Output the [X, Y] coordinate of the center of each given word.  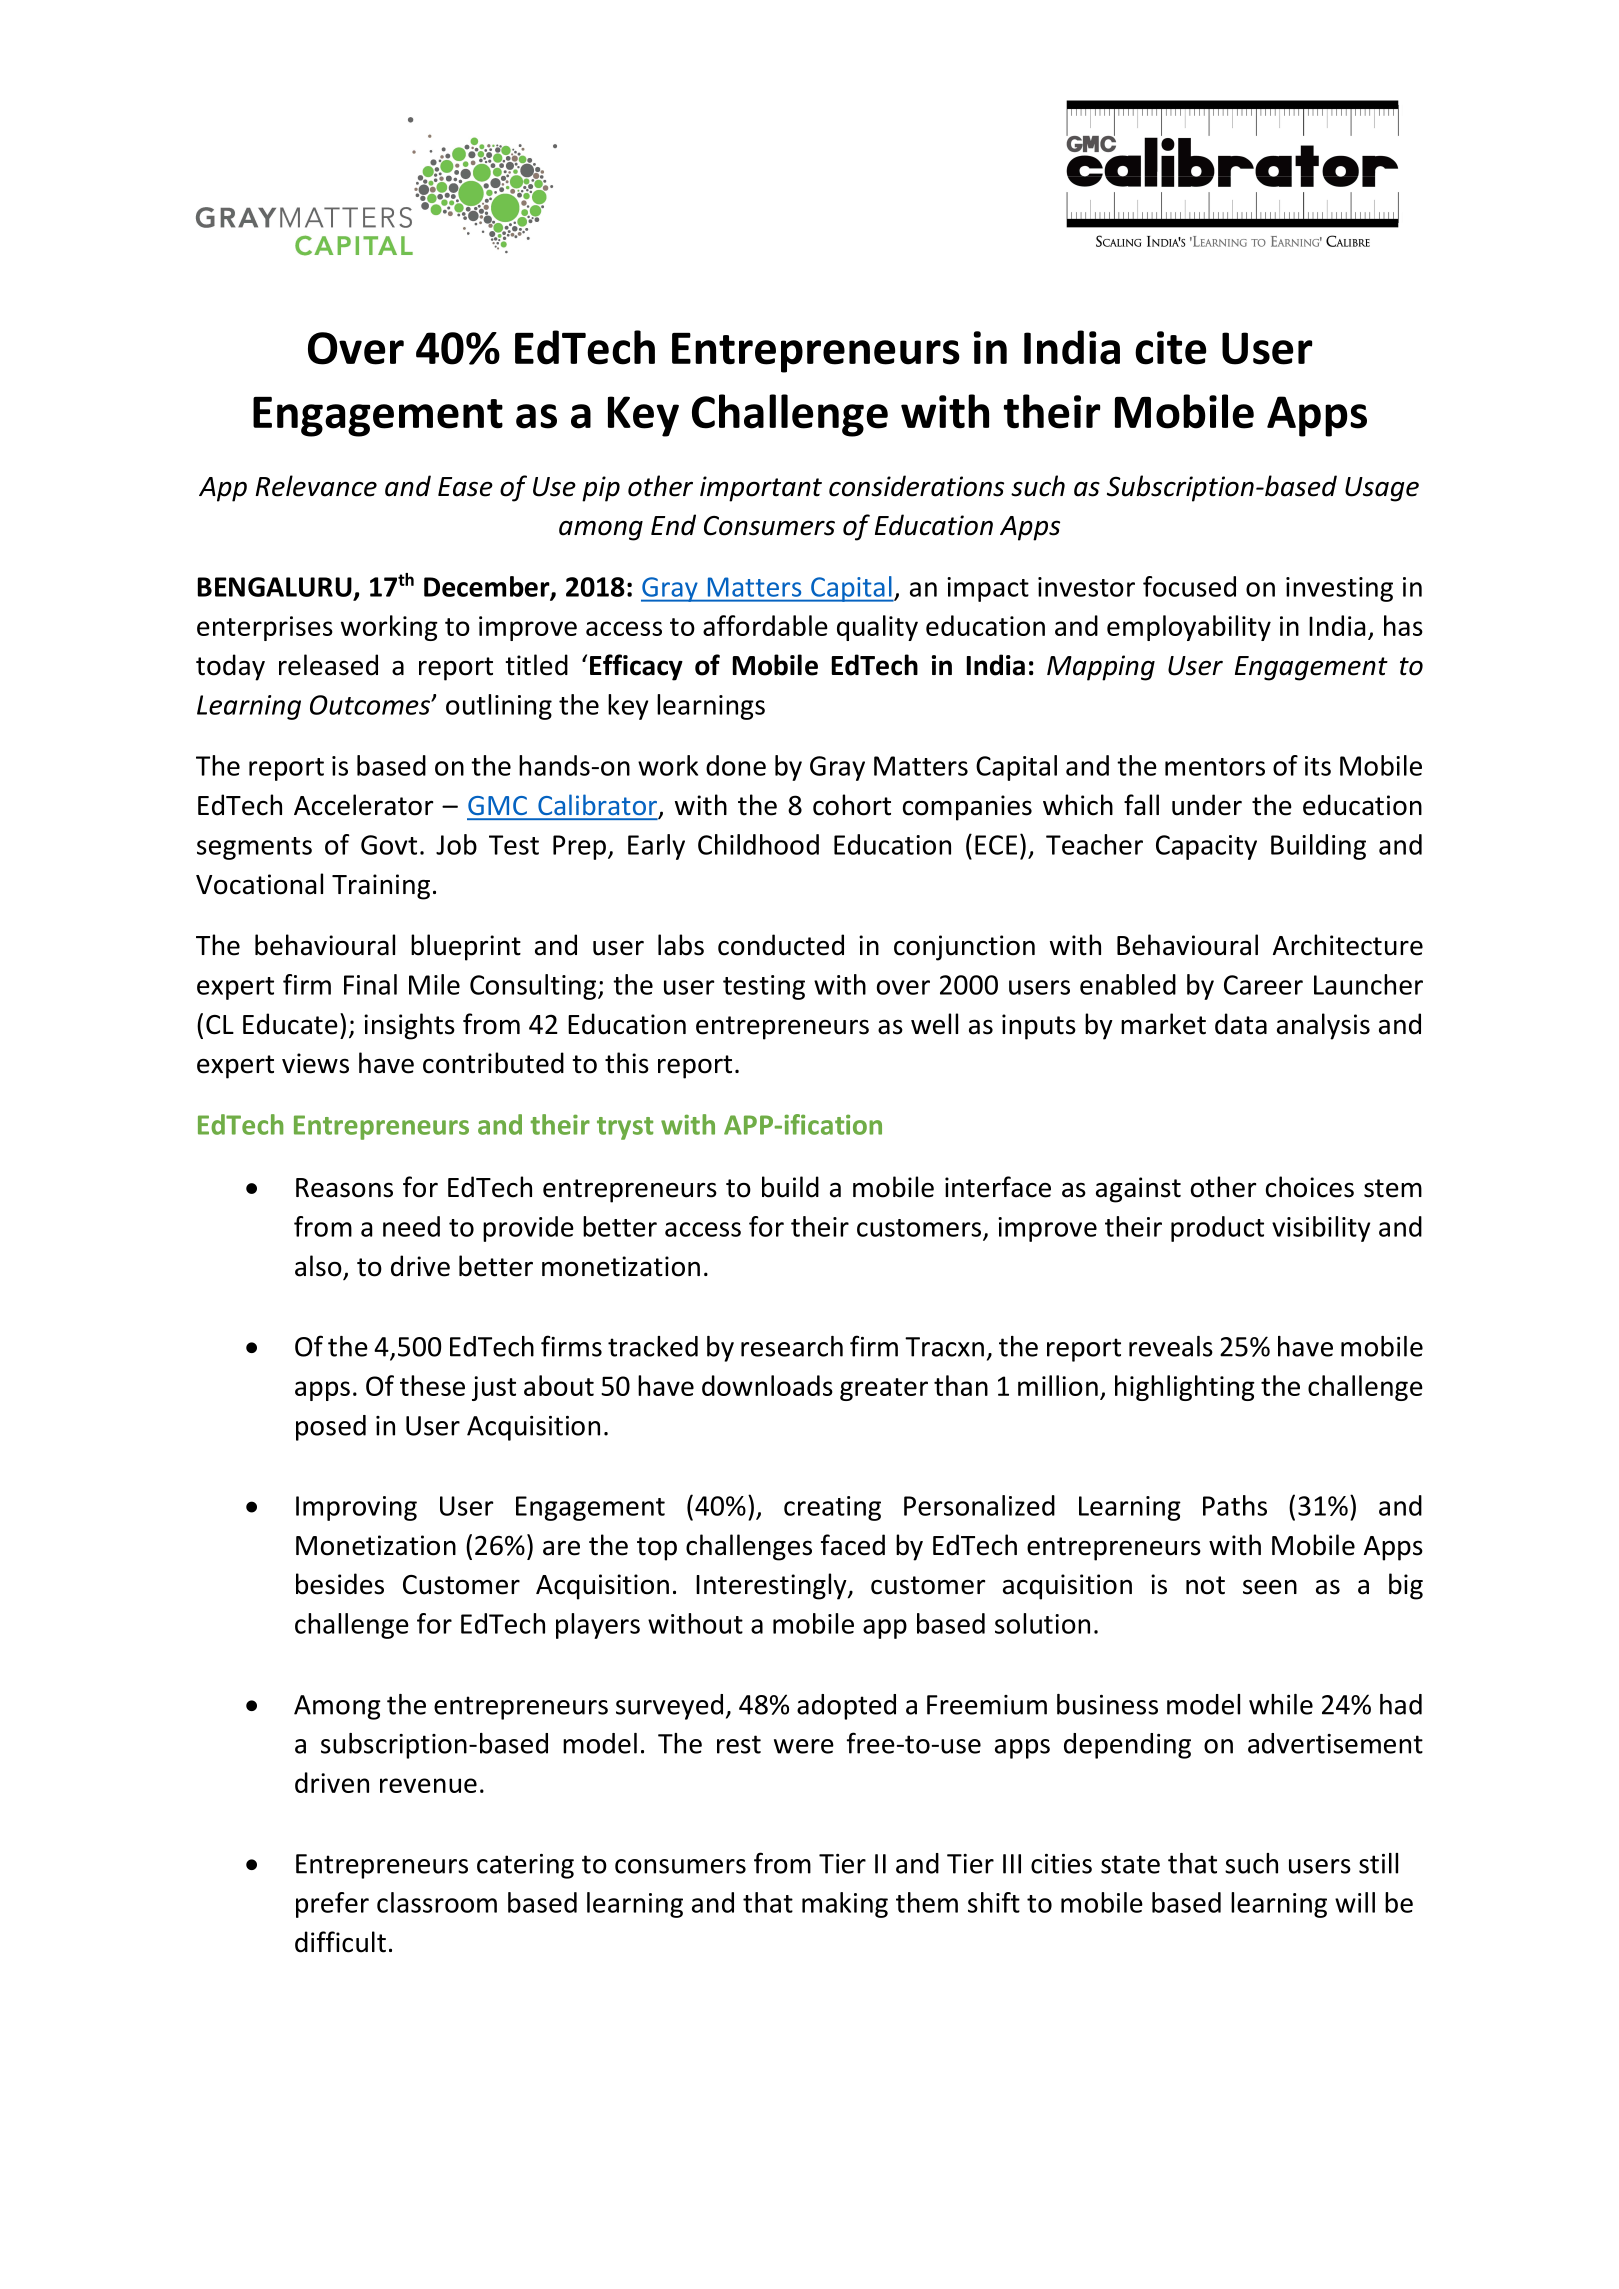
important [761, 489]
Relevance [316, 486]
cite [1171, 348]
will [1355, 1902]
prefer [332, 1905]
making [845, 1905]
